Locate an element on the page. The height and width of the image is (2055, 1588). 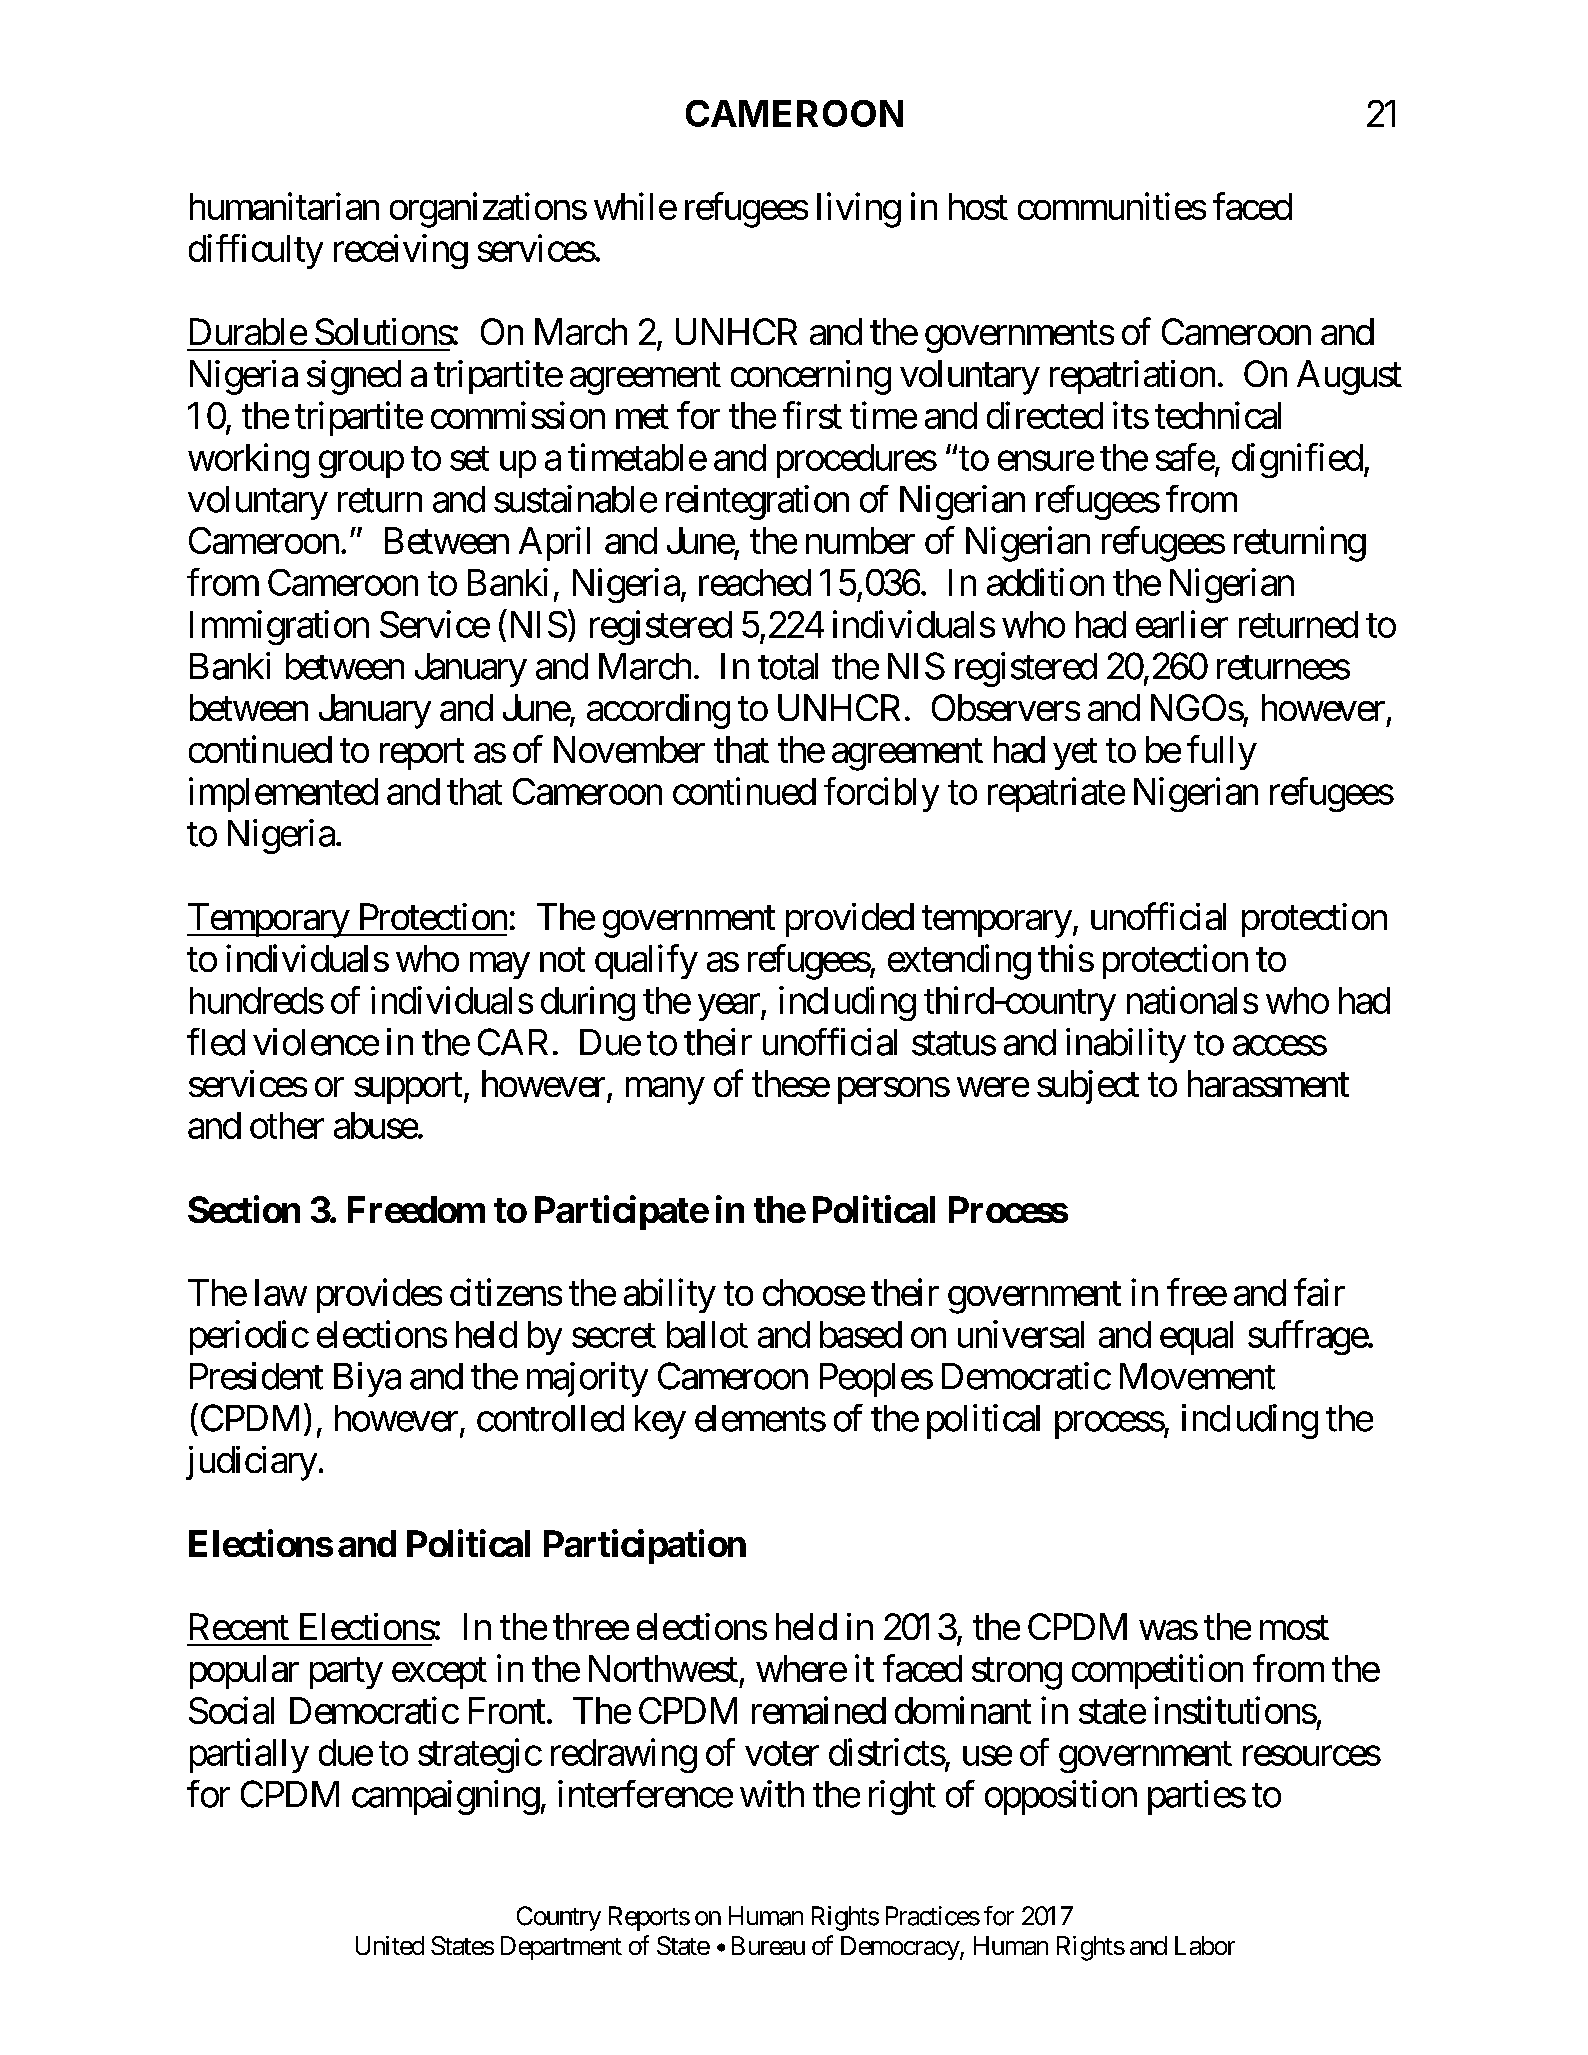
Labor is located at coordinates (1205, 1945).
